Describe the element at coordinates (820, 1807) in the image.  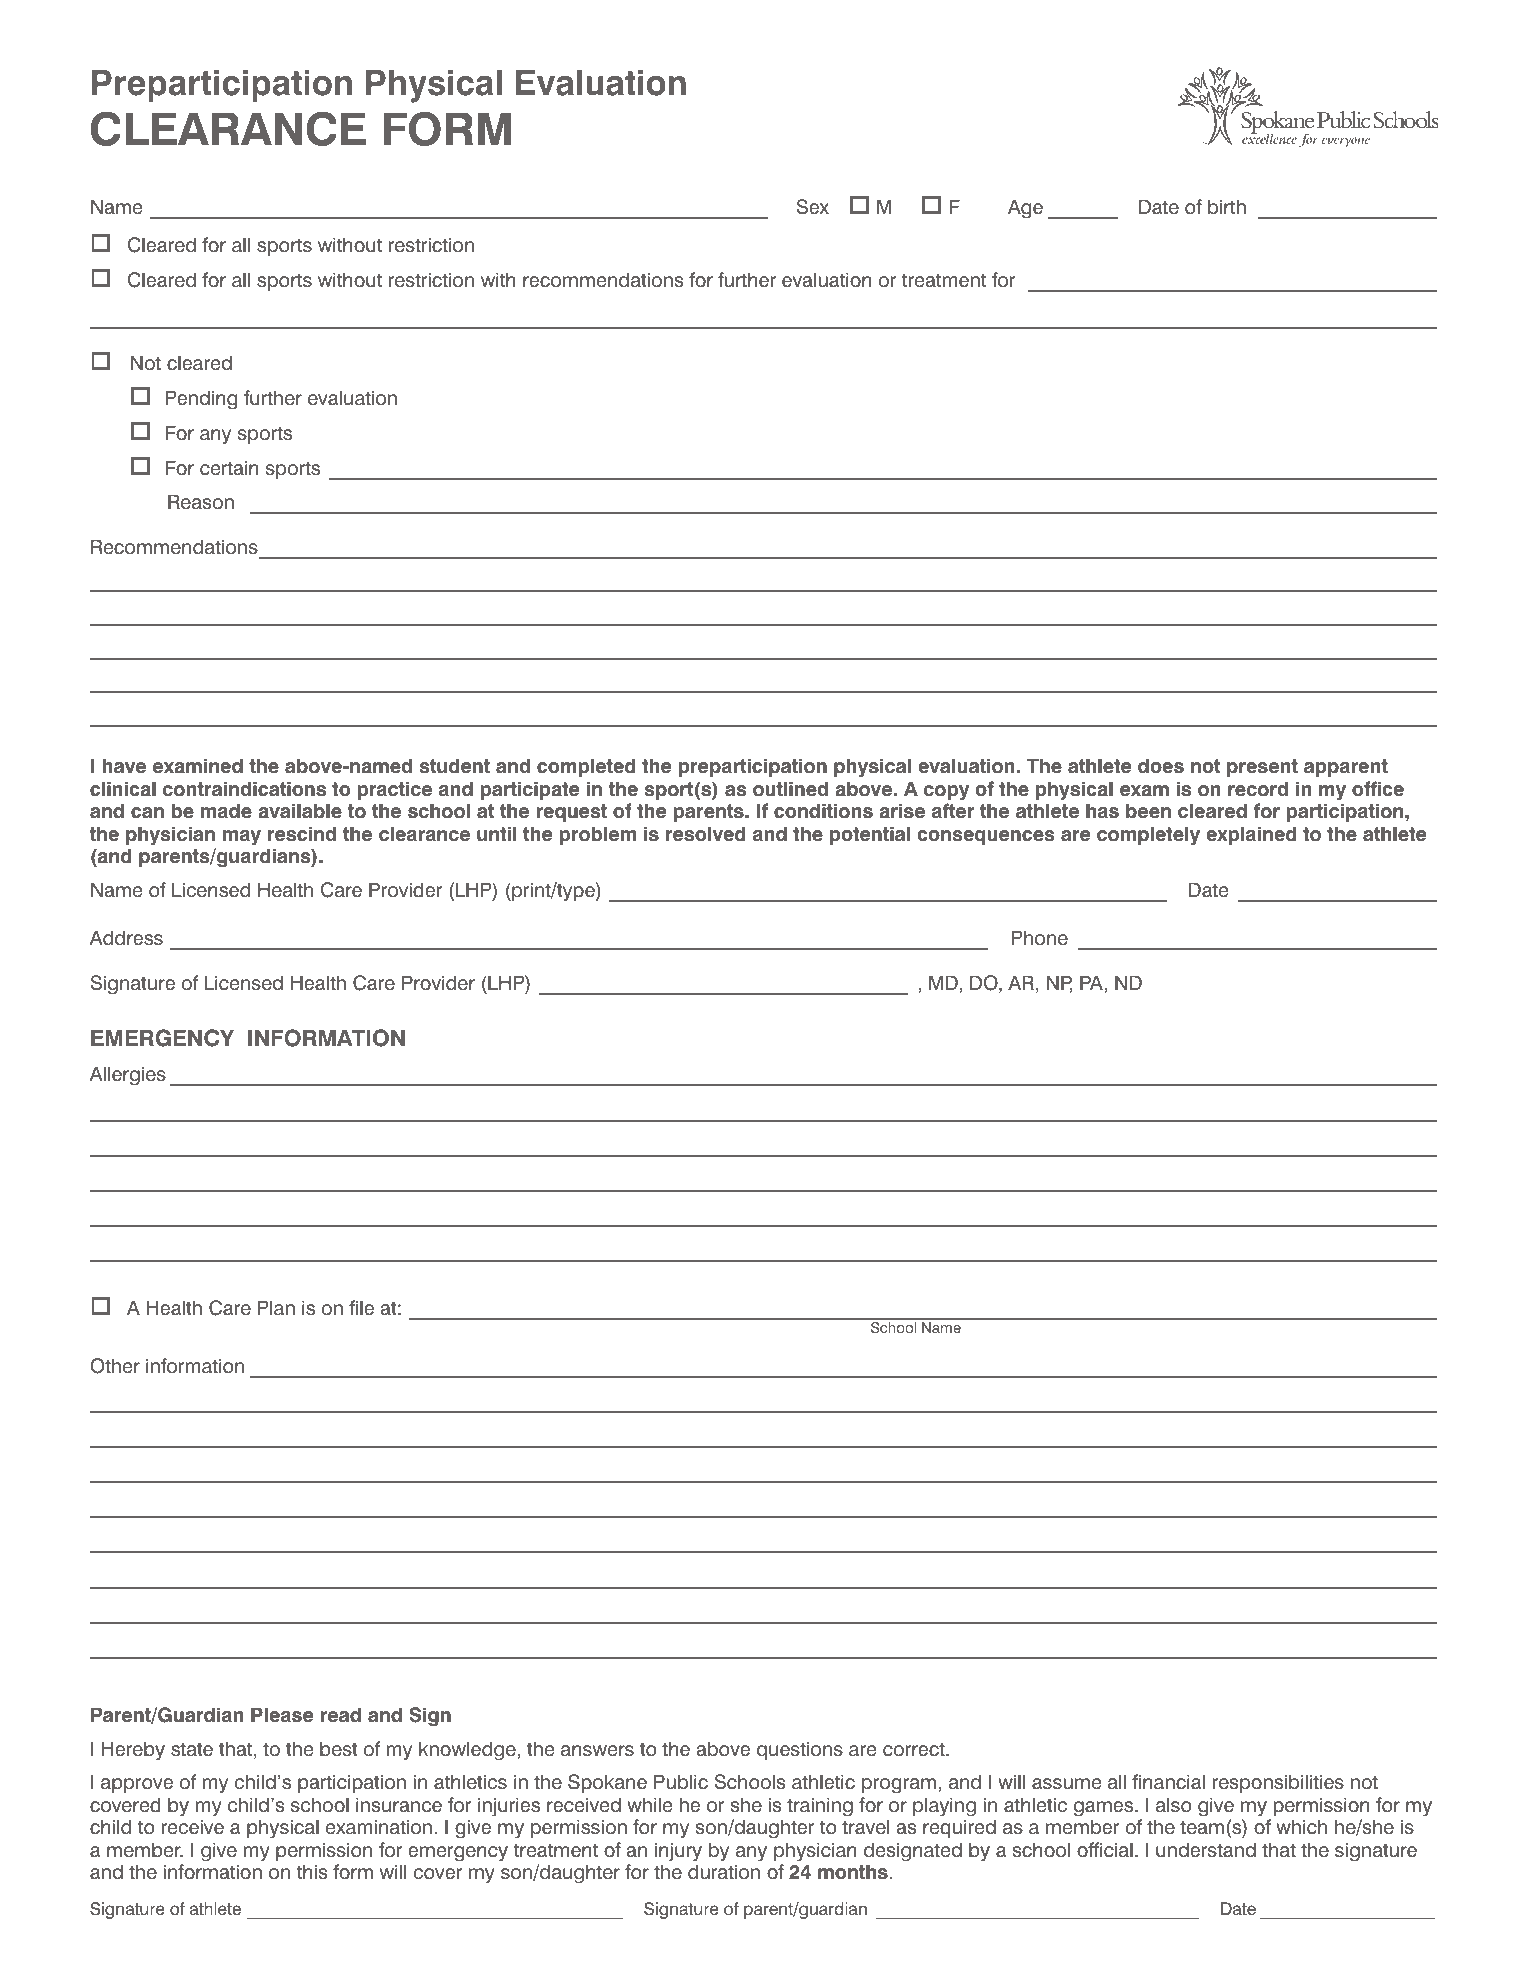
I see `training` at that location.
